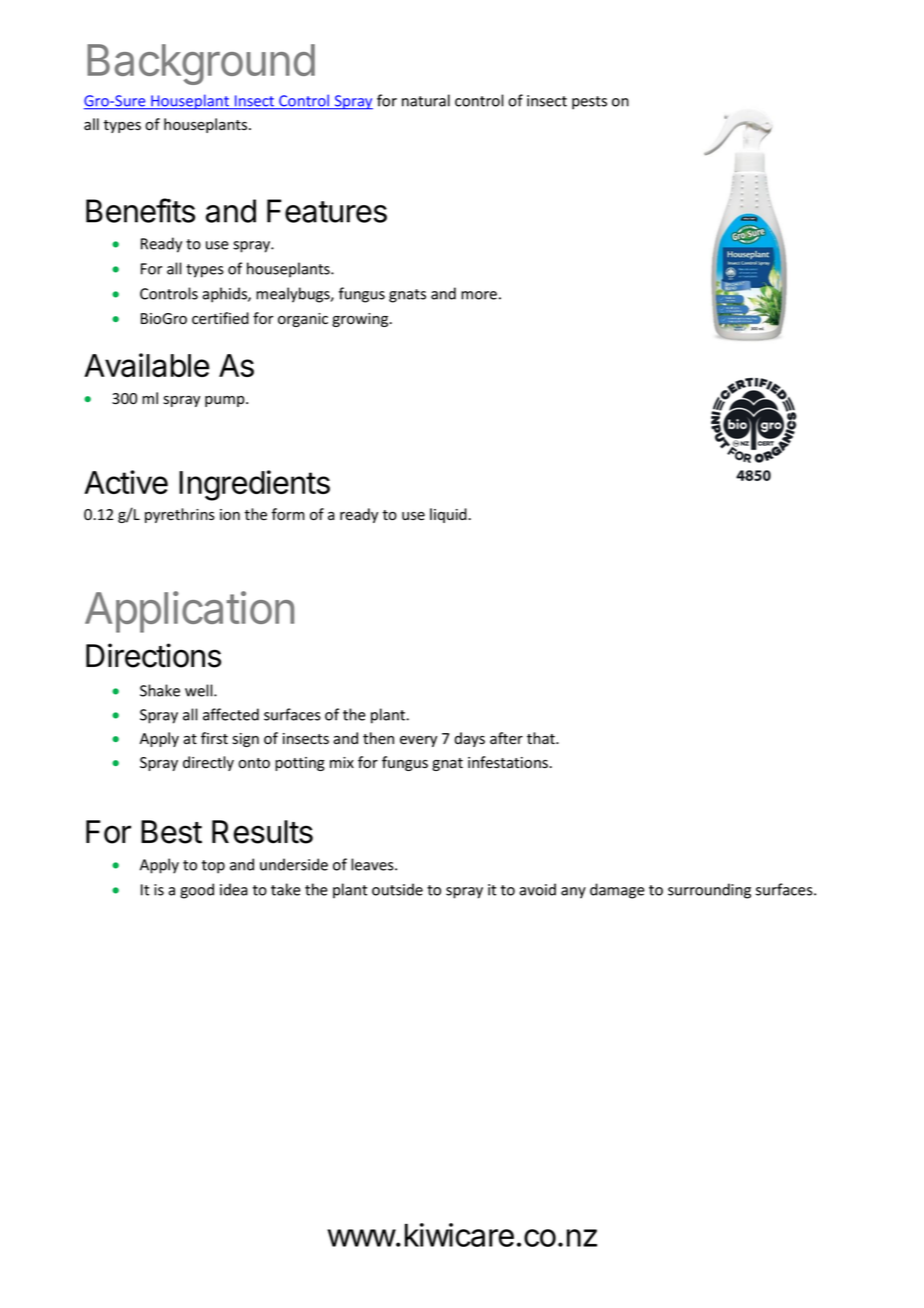 This screenshot has width=924, height=1308. Describe the element at coordinates (213, 867) in the screenshot. I see `top` at that location.
